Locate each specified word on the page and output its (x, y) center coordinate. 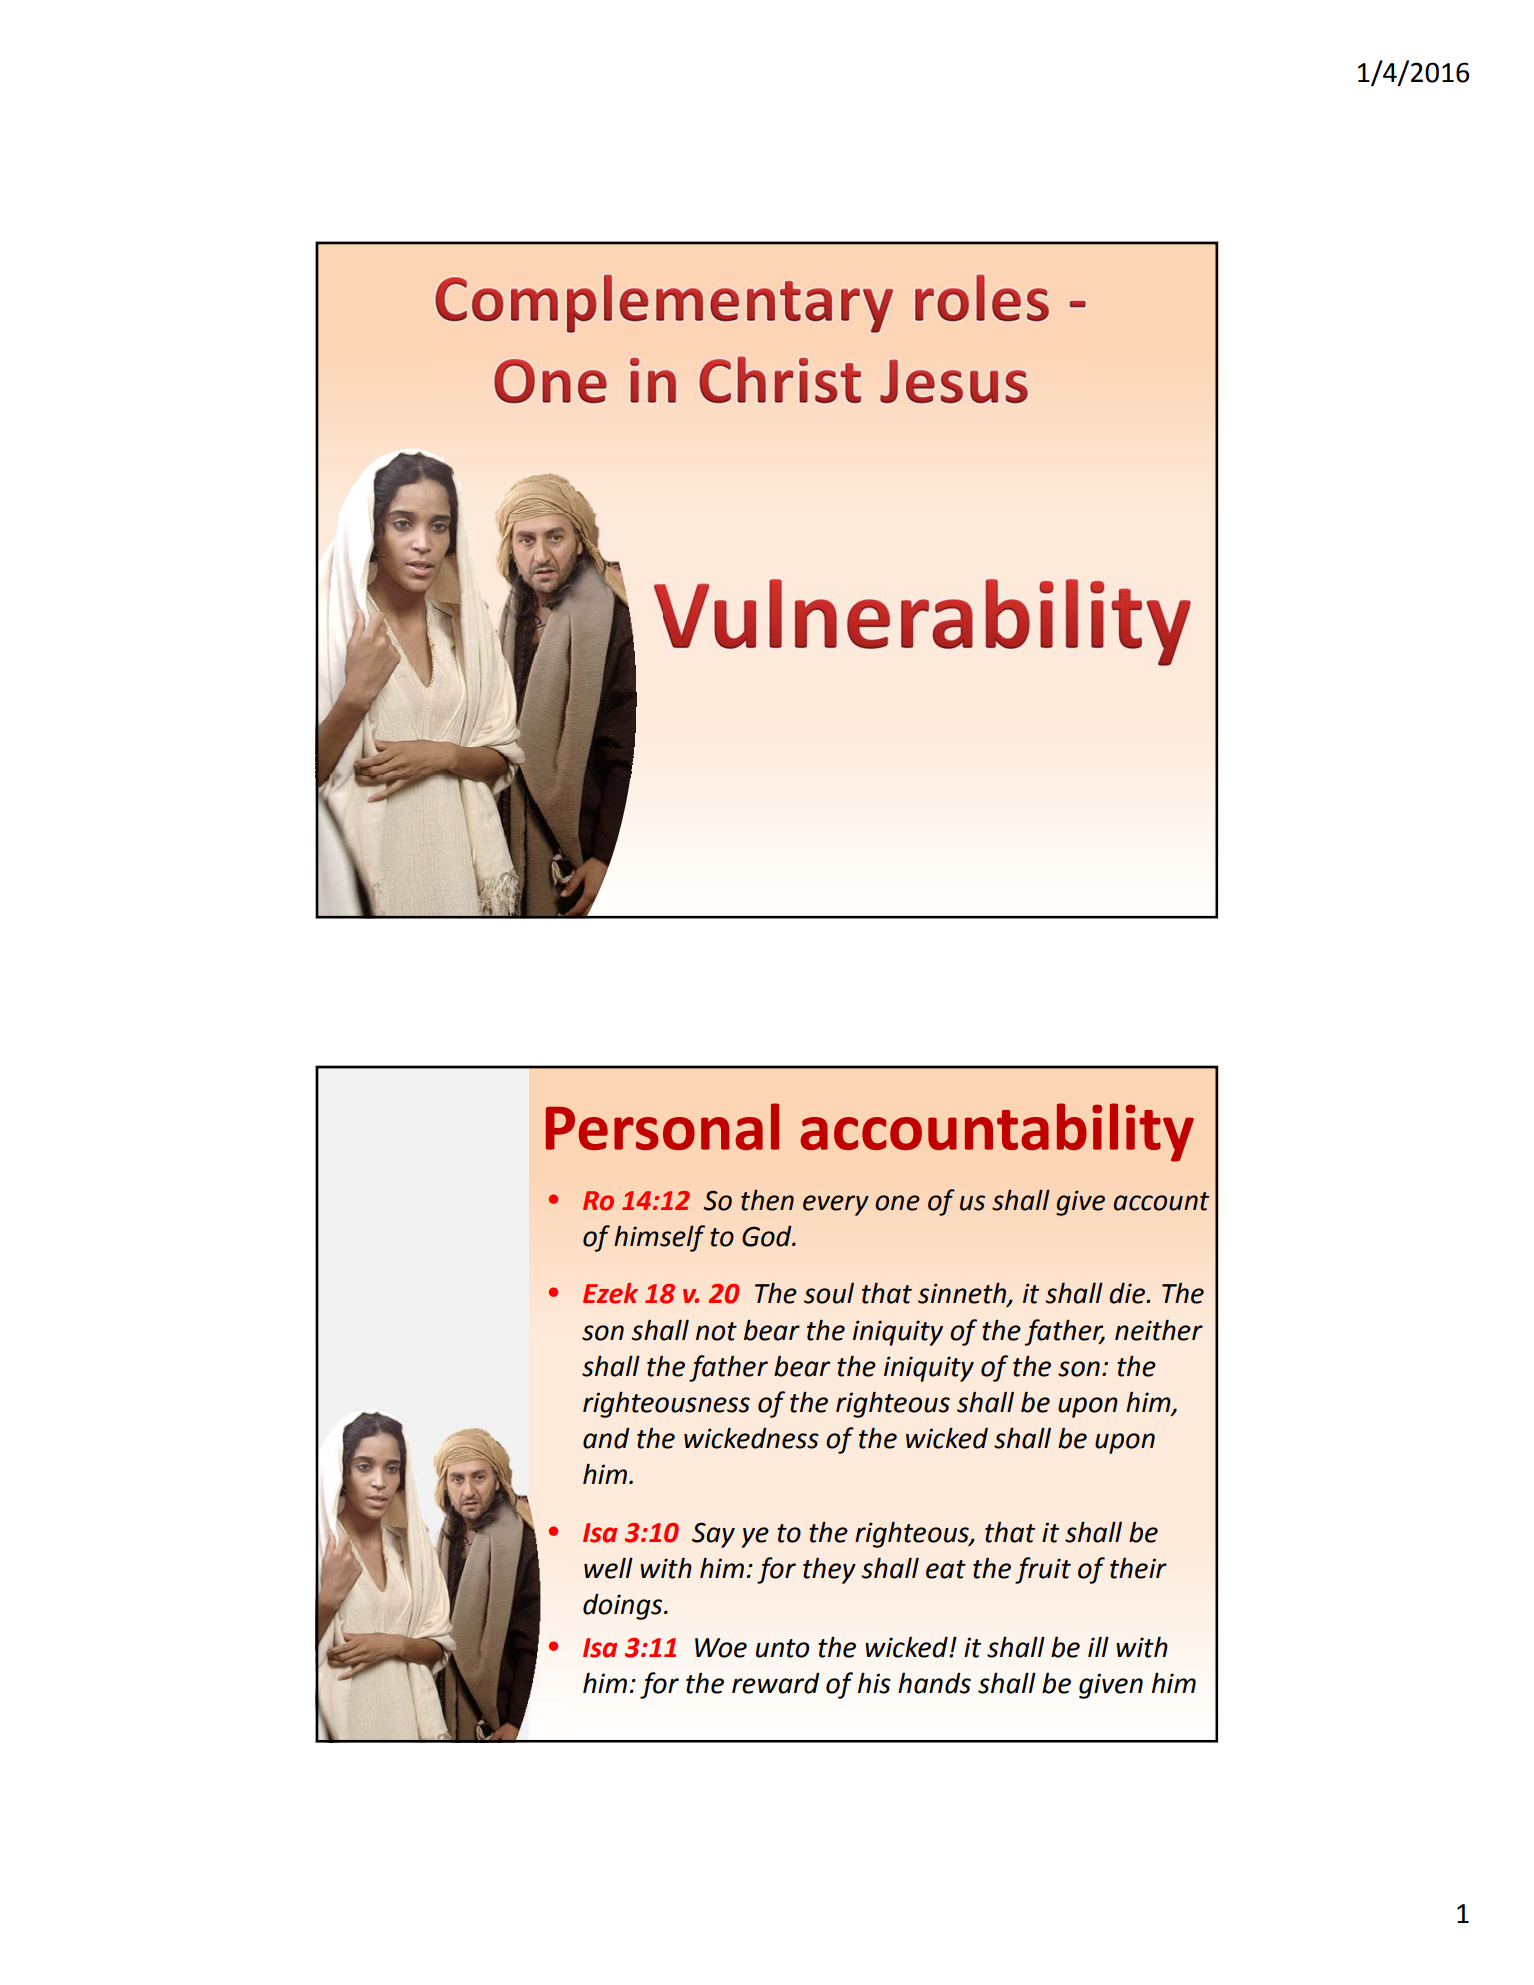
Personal (662, 1126)
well (608, 1568)
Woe (721, 1648)
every (836, 1205)
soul (829, 1293)
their (1138, 1568)
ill (1098, 1646)
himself (659, 1238)
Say (713, 1535)
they (829, 1571)
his (874, 1683)
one (897, 1203)
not (716, 1331)
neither (1159, 1330)
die (1128, 1293)
